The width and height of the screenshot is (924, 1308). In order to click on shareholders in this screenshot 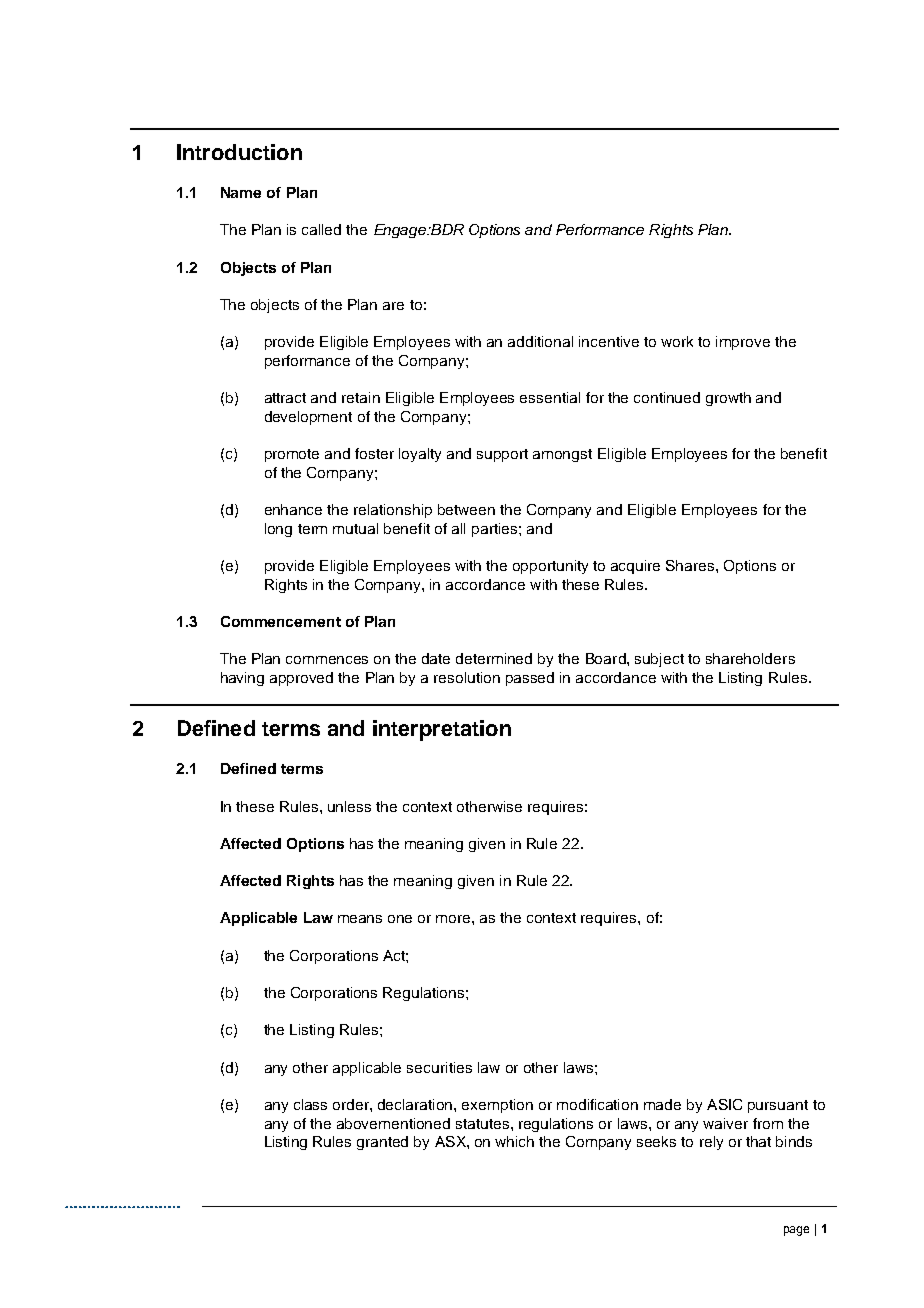, I will do `click(750, 658)`.
